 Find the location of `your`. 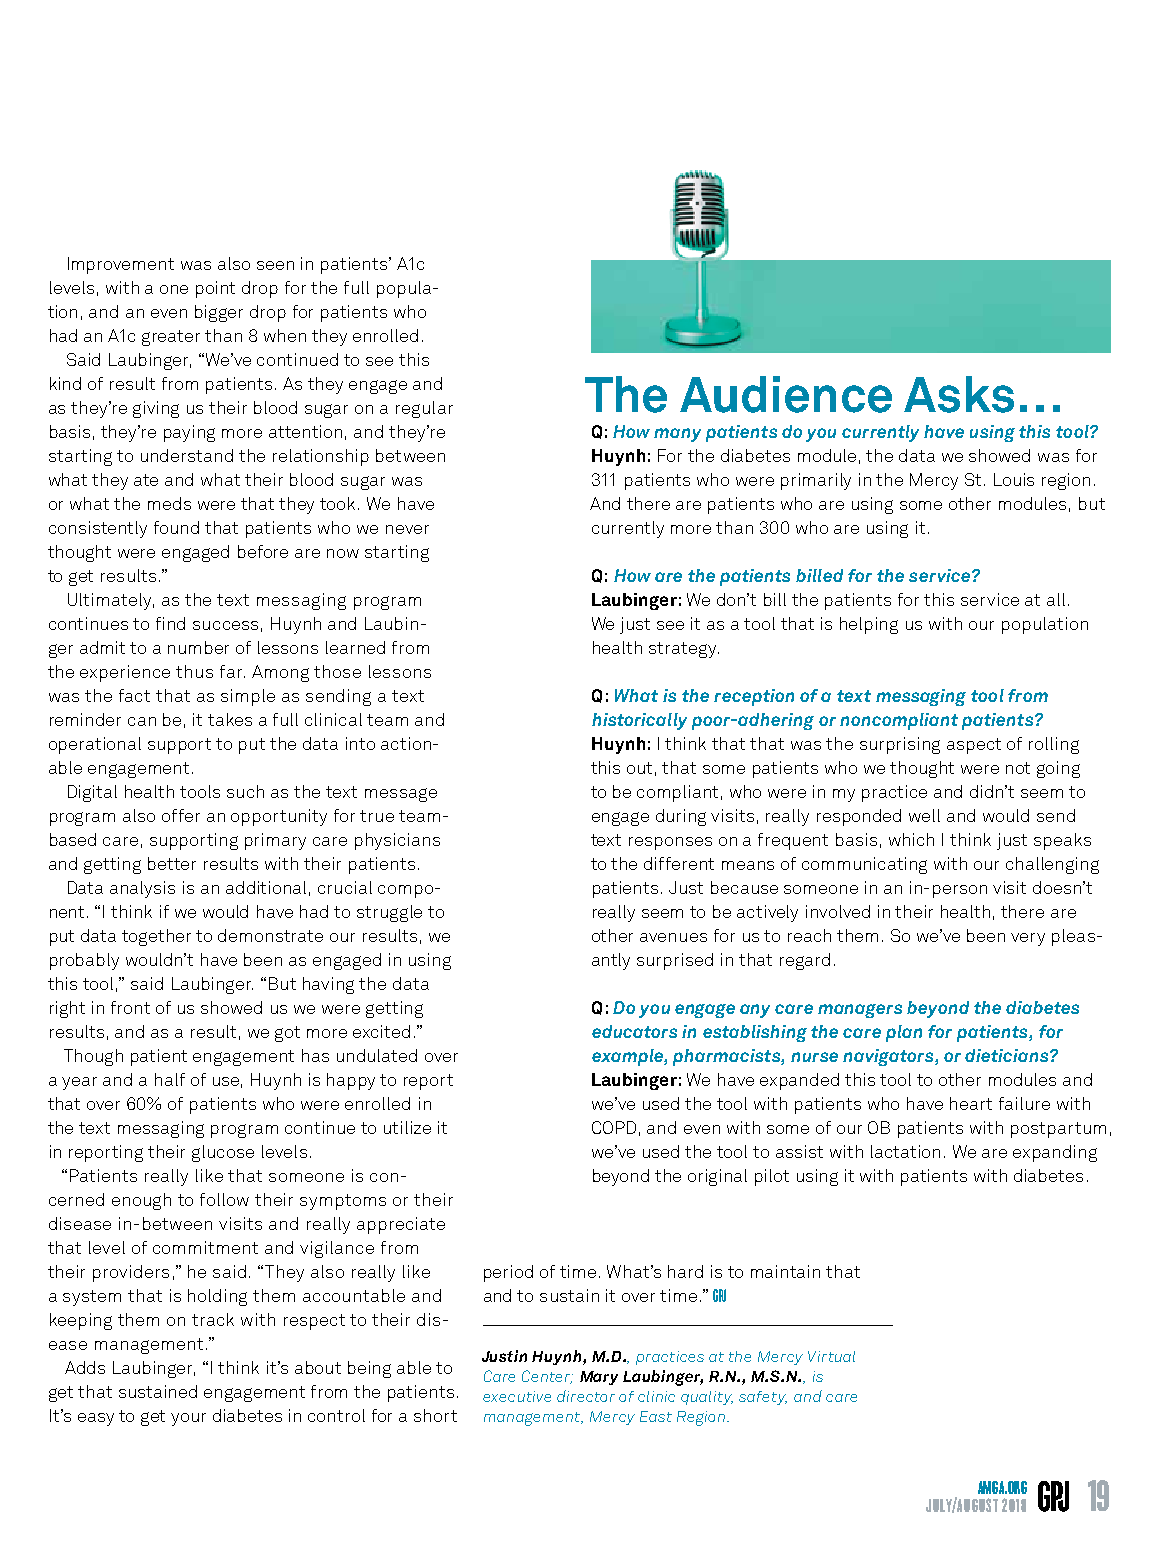

your is located at coordinates (188, 1419).
